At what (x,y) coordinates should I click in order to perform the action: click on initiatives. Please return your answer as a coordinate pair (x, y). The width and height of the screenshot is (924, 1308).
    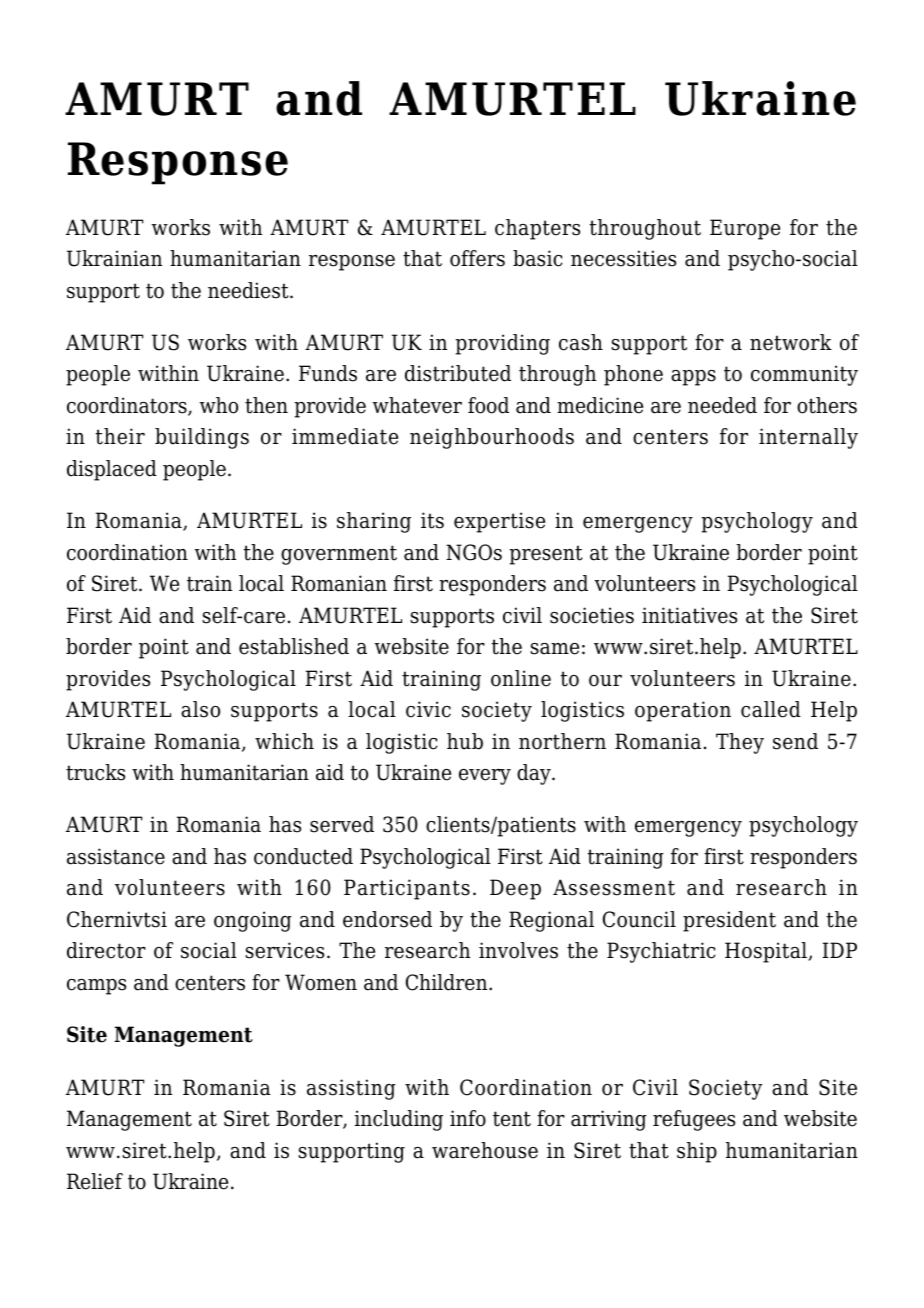
    Looking at the image, I should click on (689, 615).
